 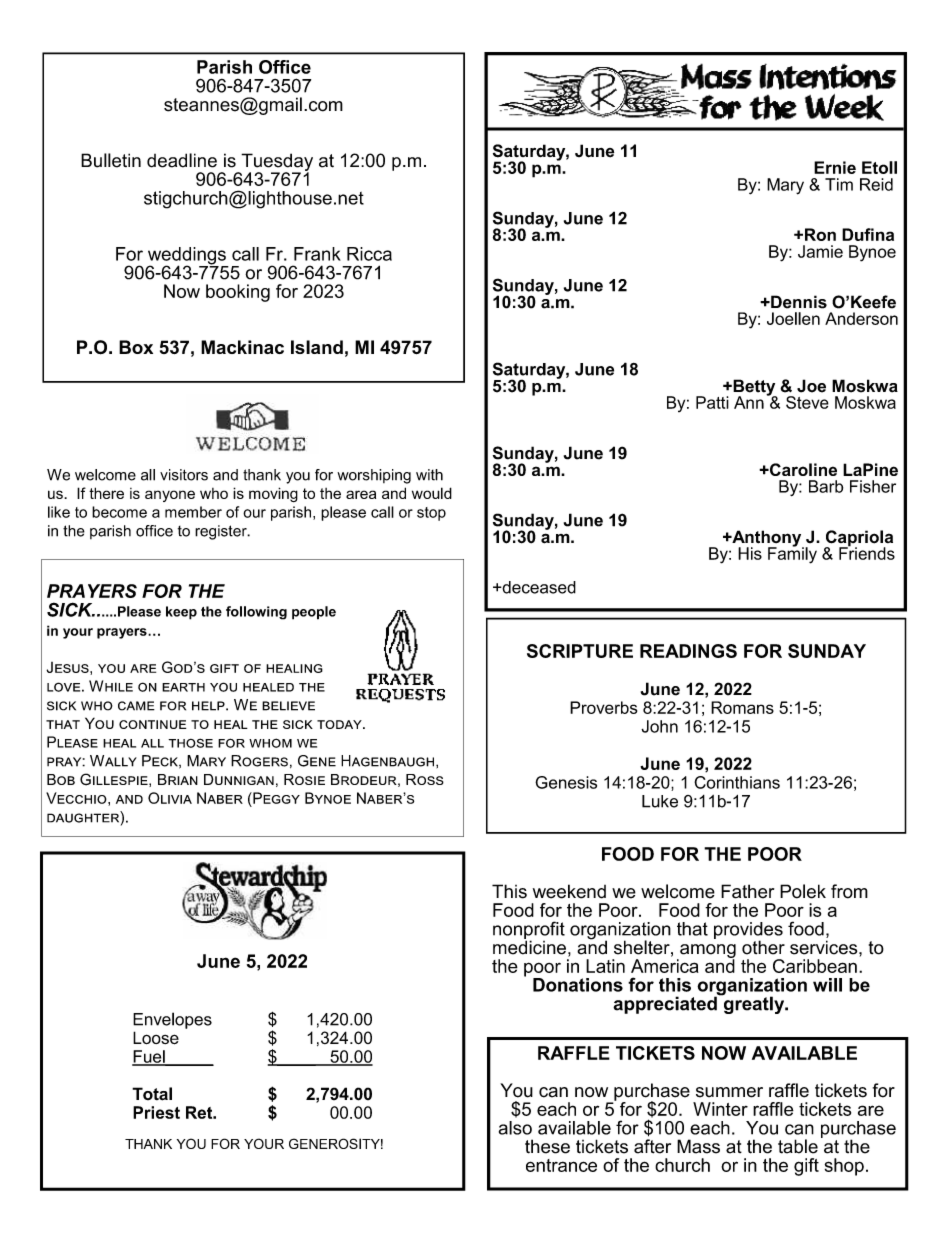 What do you see at coordinates (170, 798) in the image?
I see `Olivia` at bounding box center [170, 798].
